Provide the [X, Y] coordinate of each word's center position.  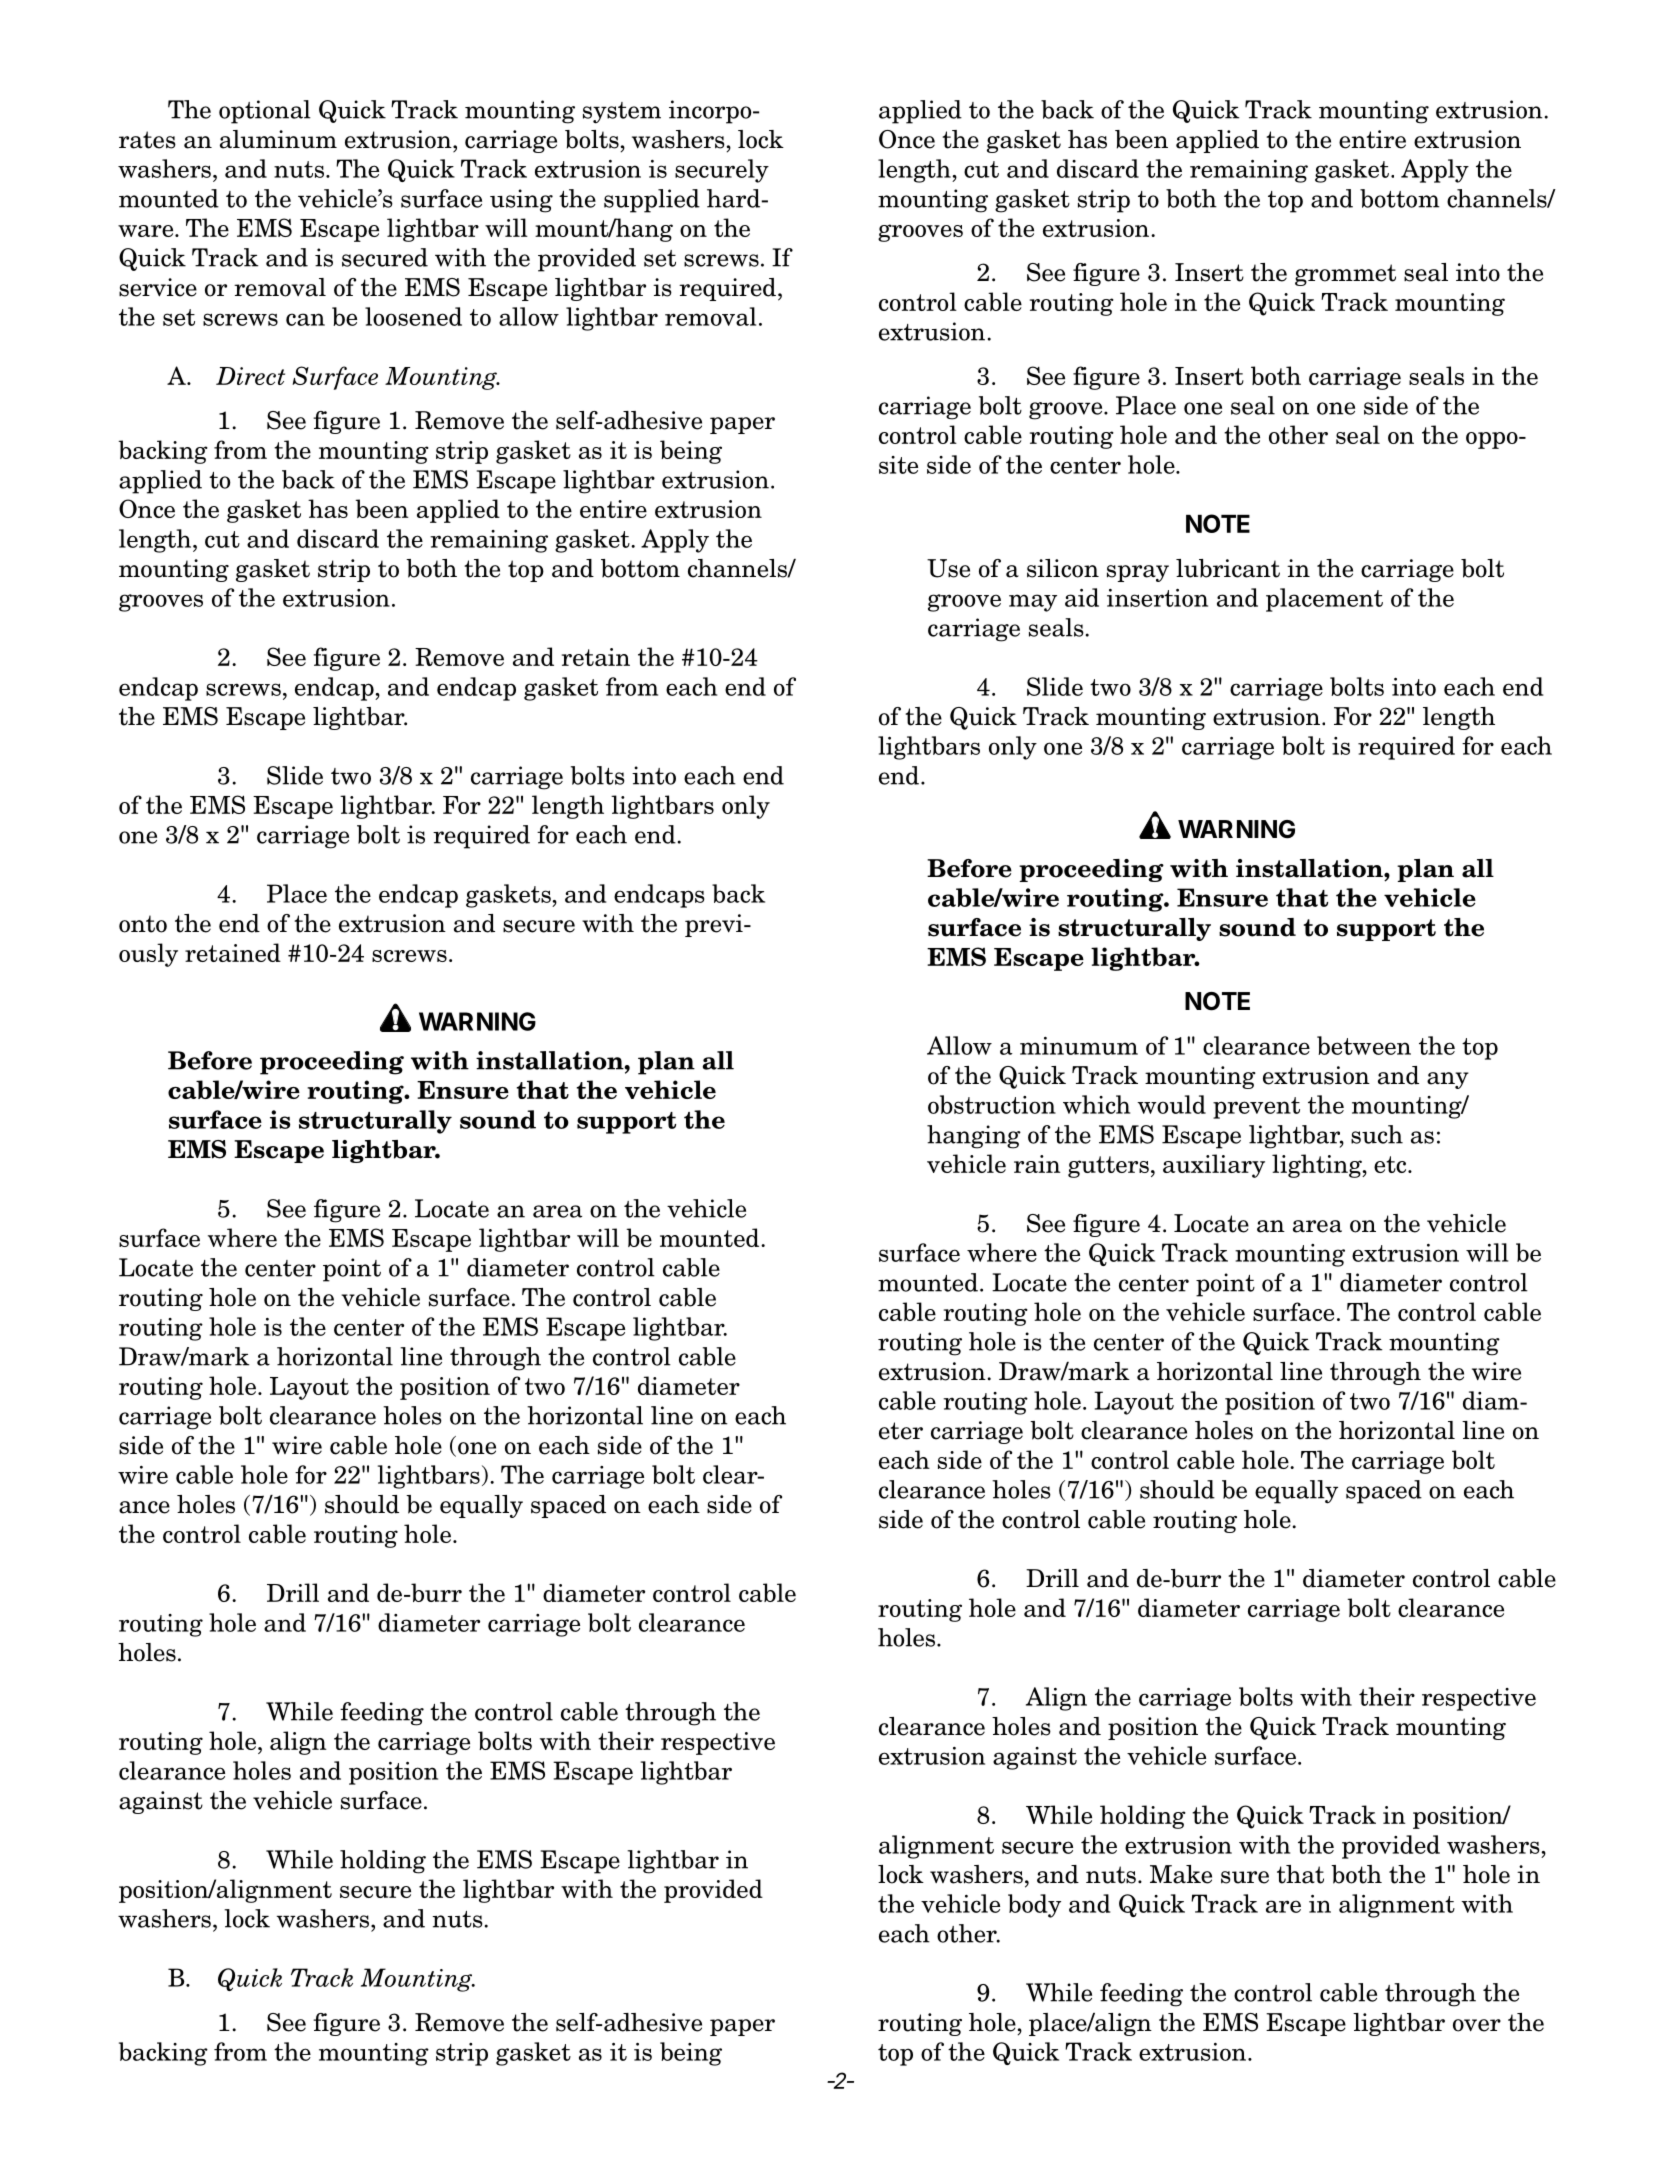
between [1364, 1045]
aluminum [278, 139]
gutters [1108, 1167]
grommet [1345, 275]
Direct [250, 376]
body [1034, 1906]
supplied [652, 201]
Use [948, 568]
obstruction [992, 1104]
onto [143, 924]
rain [1037, 1164]
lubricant [1228, 568]
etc [1391, 1164]
